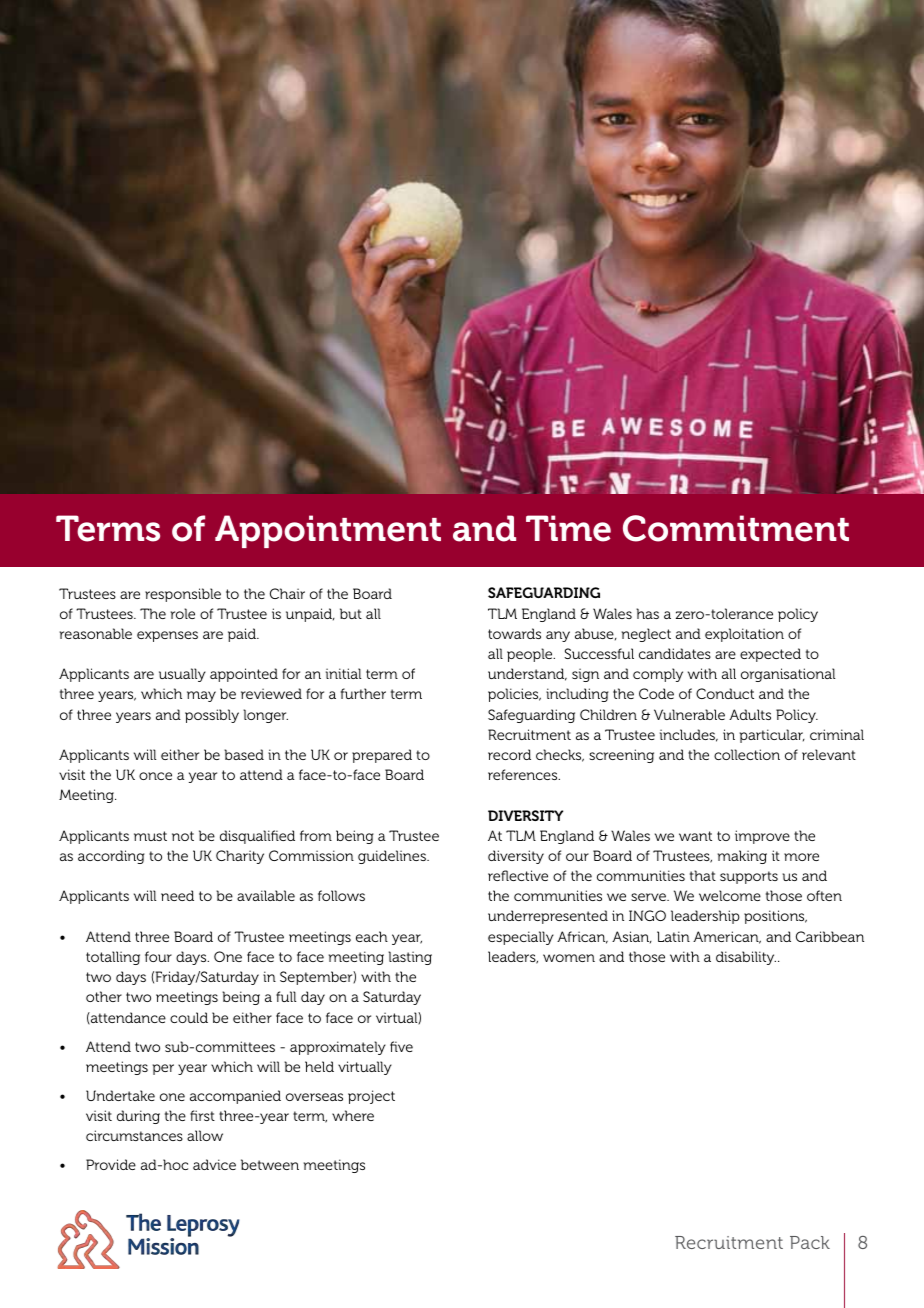 The width and height of the image is (924, 1308). Describe the element at coordinates (270, 1164) in the image. I see `between` at that location.
